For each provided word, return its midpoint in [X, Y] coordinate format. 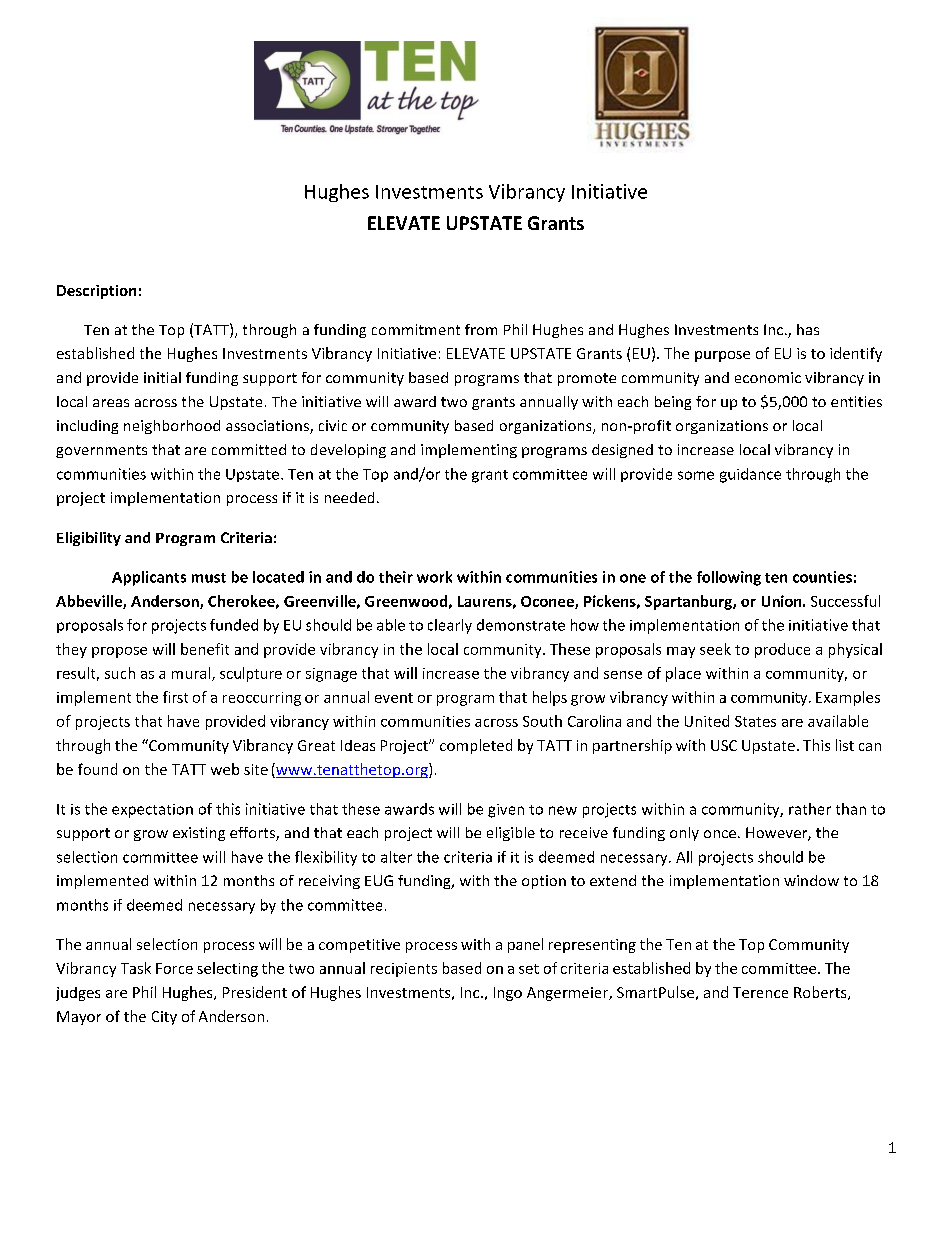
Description [96, 292]
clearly [450, 626]
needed [349, 497]
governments [101, 451]
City [164, 1018]
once [720, 834]
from [481, 329]
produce [782, 650]
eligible [511, 834]
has [808, 329]
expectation [152, 811]
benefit [205, 649]
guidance [750, 475]
